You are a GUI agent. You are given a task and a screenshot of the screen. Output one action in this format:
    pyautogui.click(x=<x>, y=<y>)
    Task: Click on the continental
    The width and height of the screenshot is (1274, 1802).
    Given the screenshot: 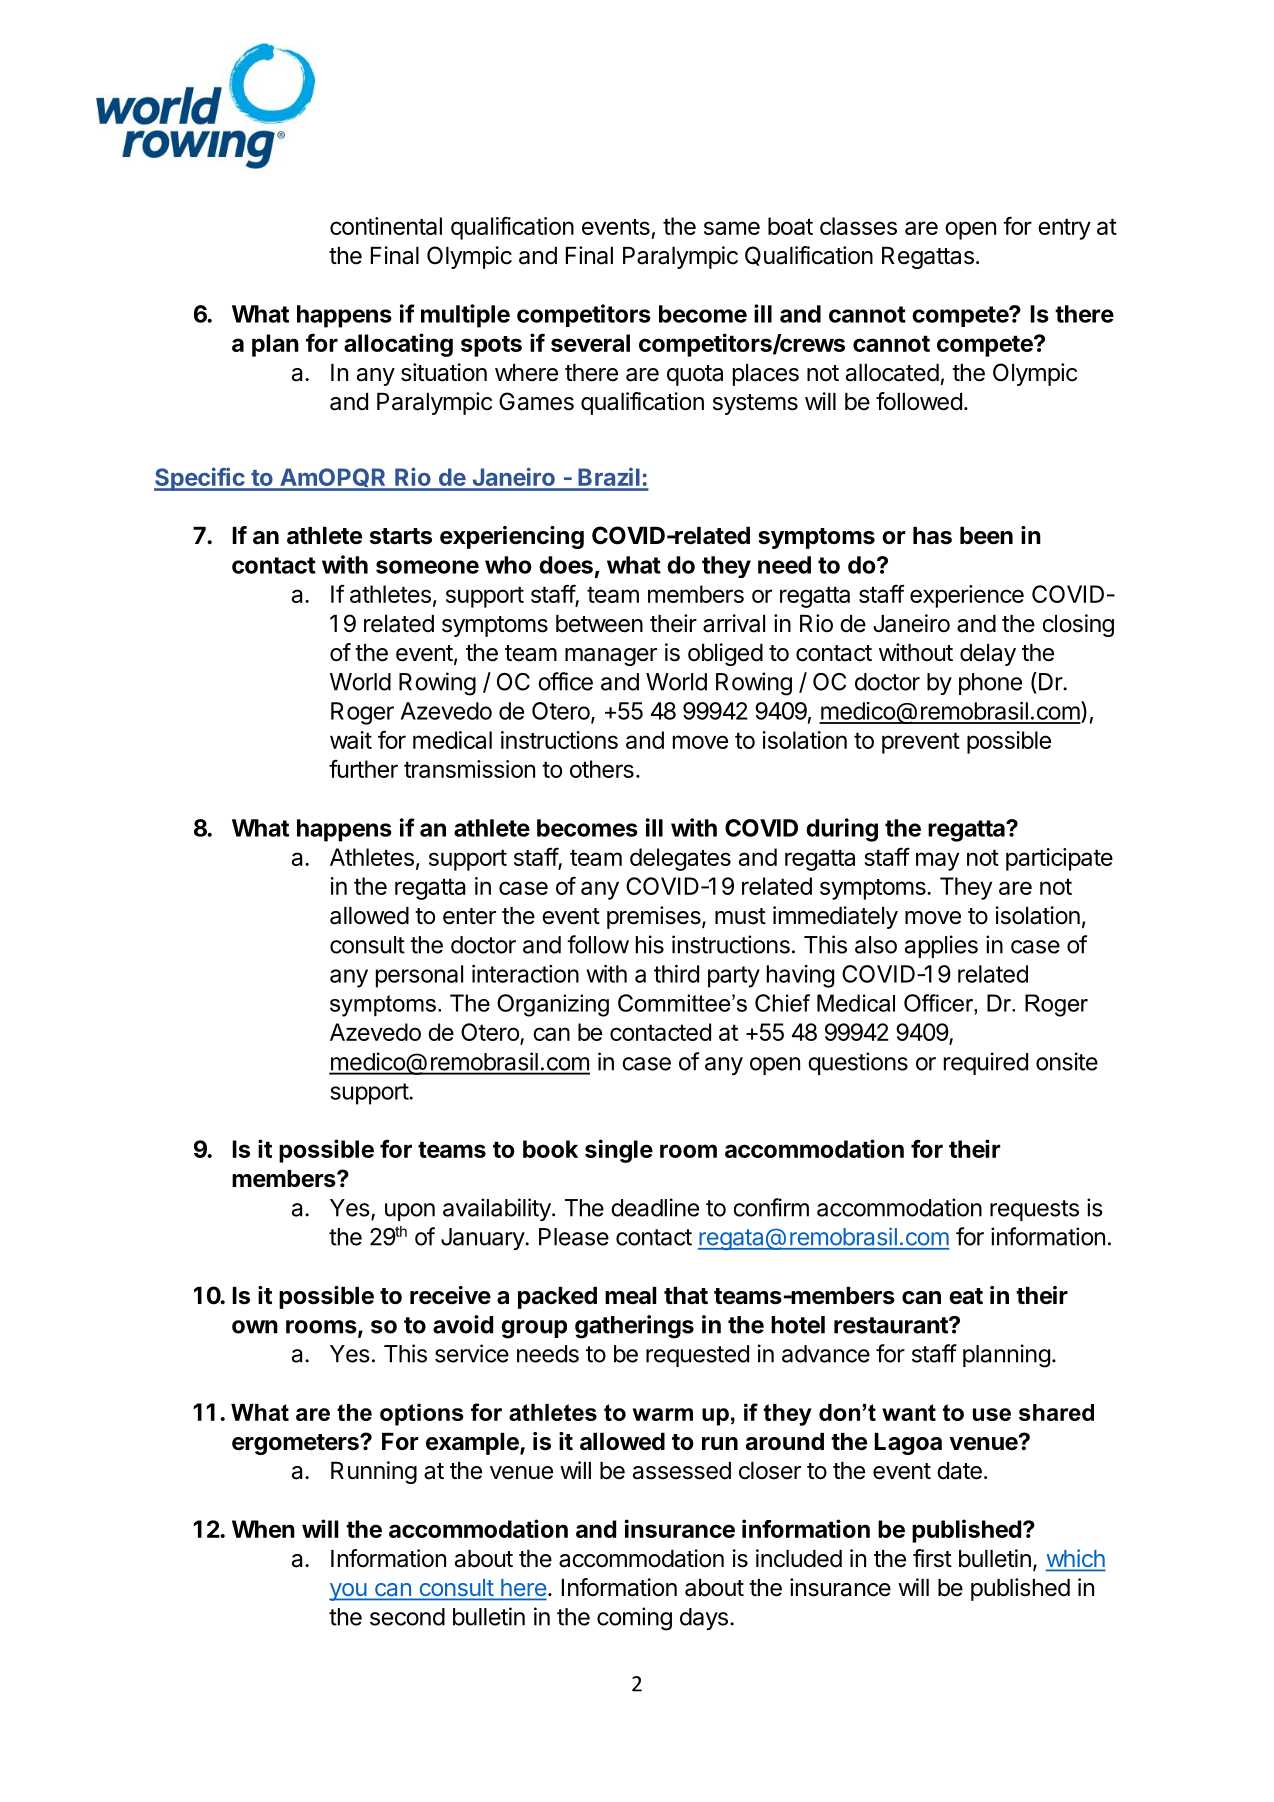 What is the action you would take?
    pyautogui.click(x=386, y=226)
